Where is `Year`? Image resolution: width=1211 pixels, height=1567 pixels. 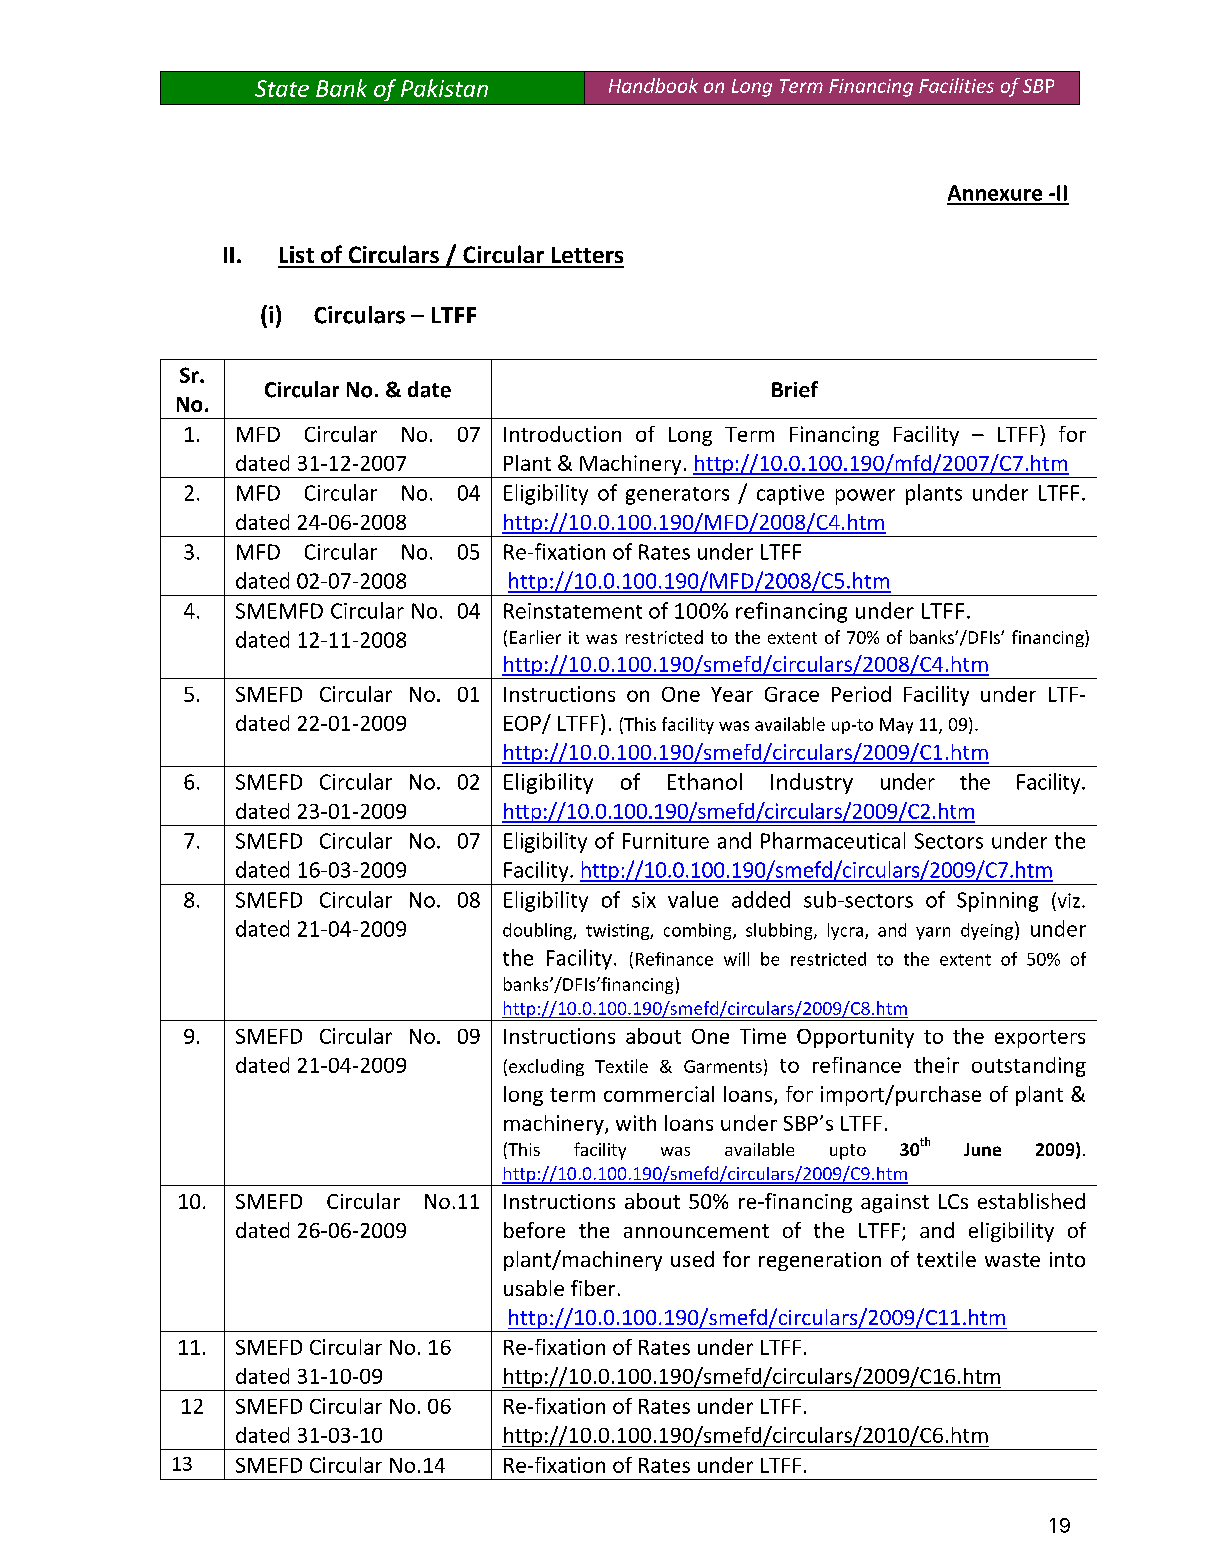 Year is located at coordinates (732, 694).
